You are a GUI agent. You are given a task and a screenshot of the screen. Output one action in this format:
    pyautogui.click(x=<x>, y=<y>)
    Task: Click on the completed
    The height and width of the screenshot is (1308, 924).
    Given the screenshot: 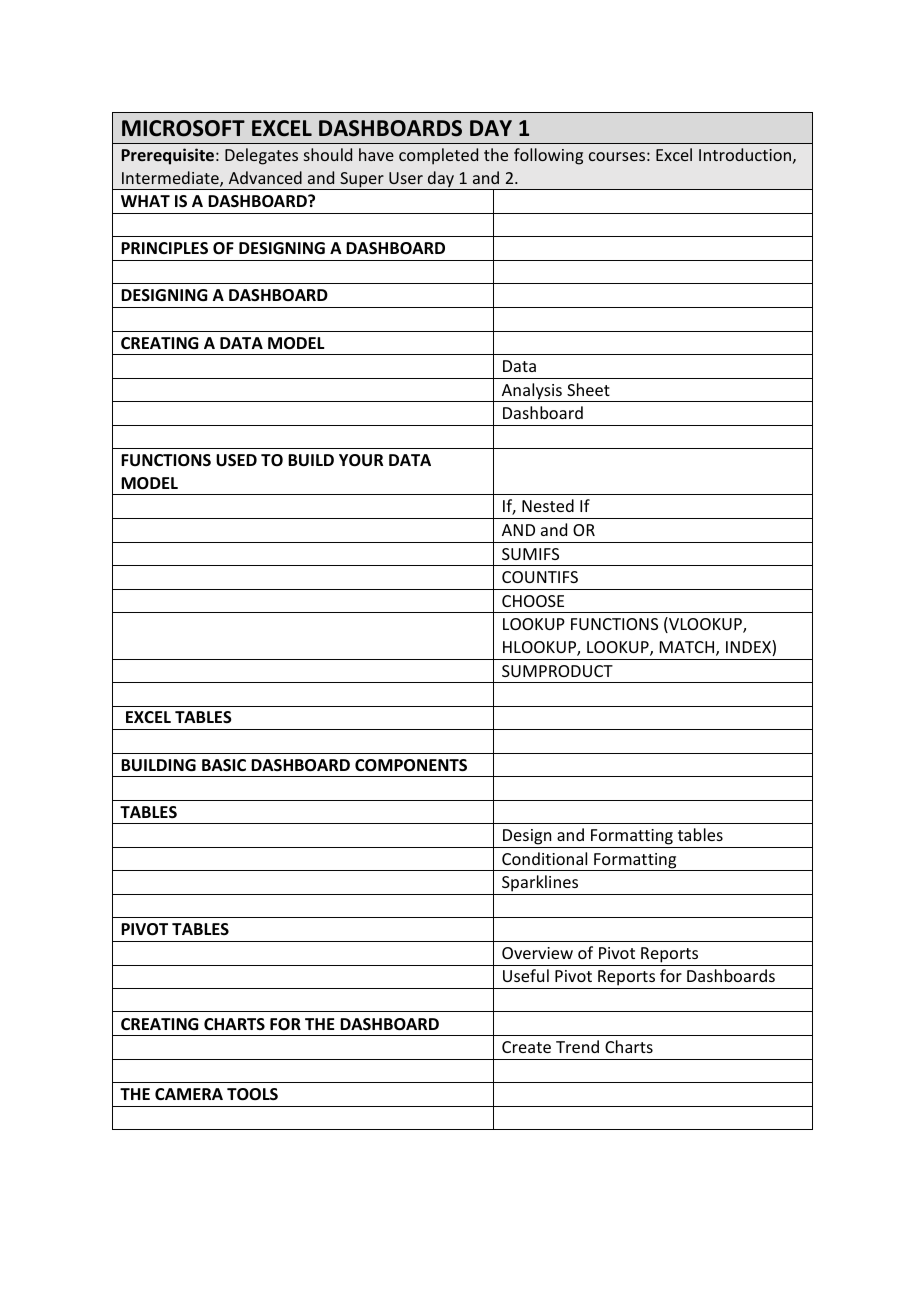 What is the action you would take?
    pyautogui.click(x=438, y=156)
